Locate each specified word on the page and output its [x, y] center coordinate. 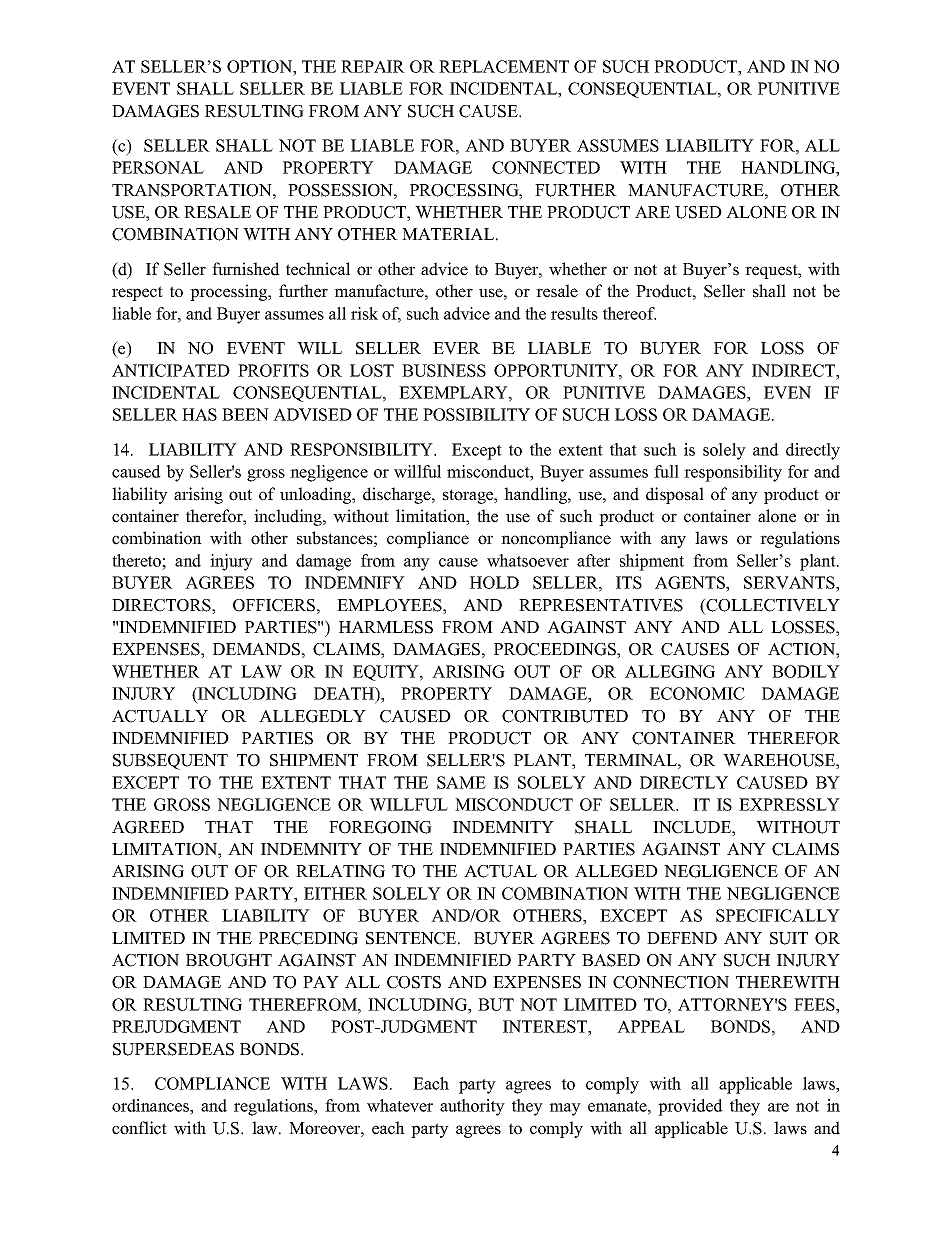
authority [472, 1107]
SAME [461, 782]
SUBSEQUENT [170, 762]
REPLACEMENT [504, 66]
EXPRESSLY [789, 804]
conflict [139, 1128]
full [666, 471]
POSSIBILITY [476, 414]
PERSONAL [158, 167]
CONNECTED [546, 167]
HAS [199, 414]
